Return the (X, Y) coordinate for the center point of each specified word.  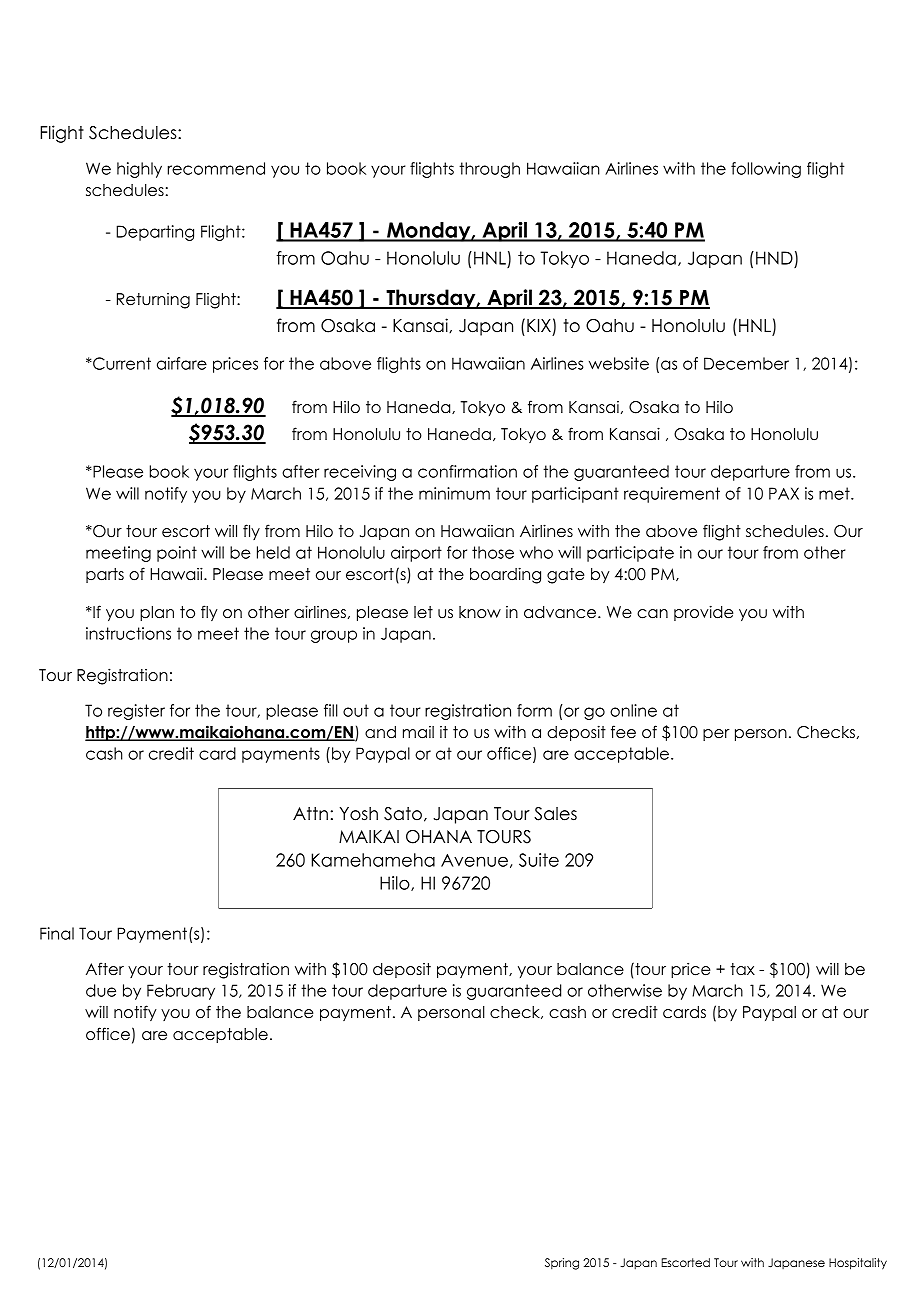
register (136, 712)
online (633, 710)
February (181, 992)
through (489, 170)
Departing (155, 233)
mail (418, 732)
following (766, 170)
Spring (562, 1264)
